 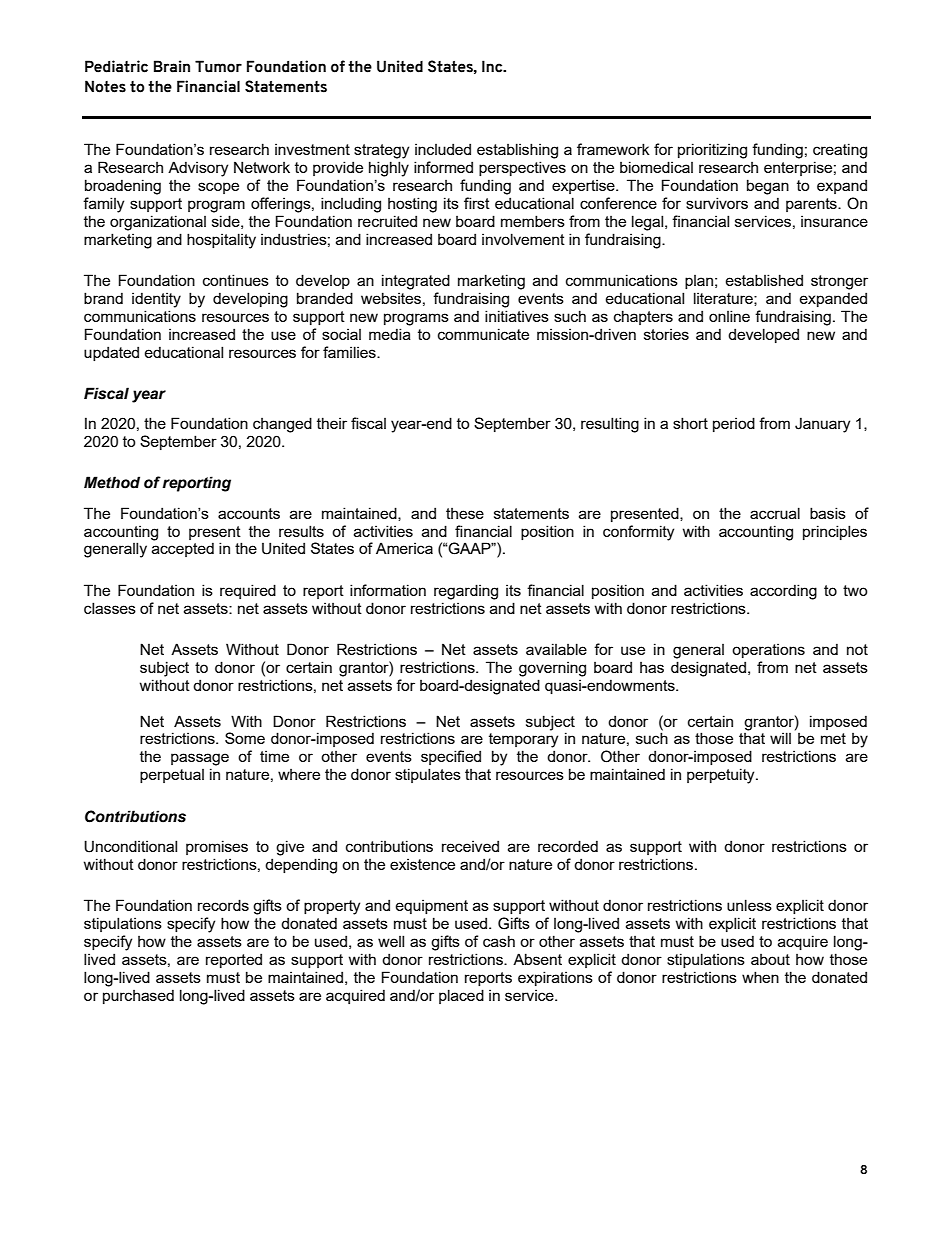 What do you see at coordinates (552, 669) in the document?
I see `governing` at bounding box center [552, 669].
